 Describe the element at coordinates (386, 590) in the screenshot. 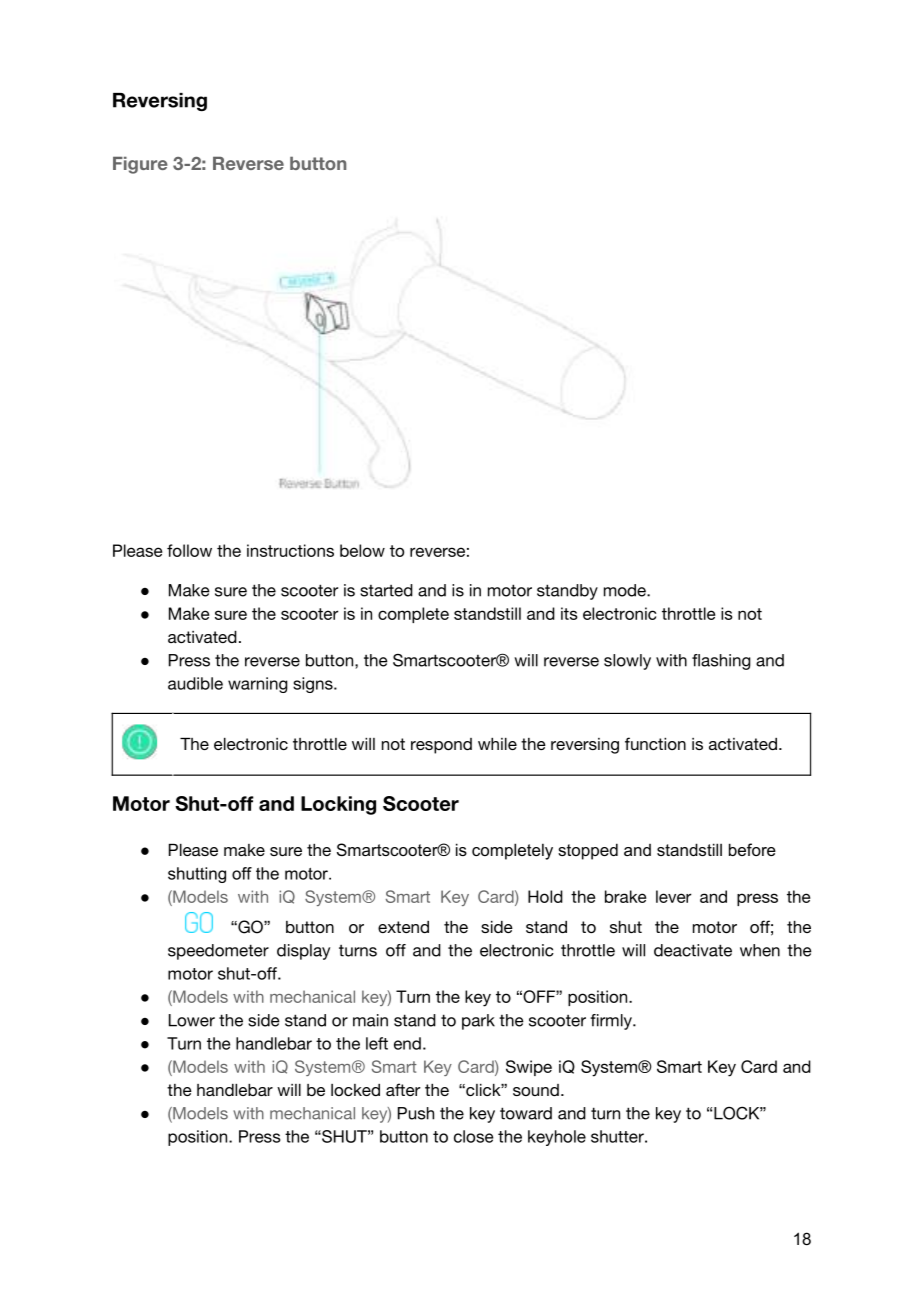

I see `started` at that location.
